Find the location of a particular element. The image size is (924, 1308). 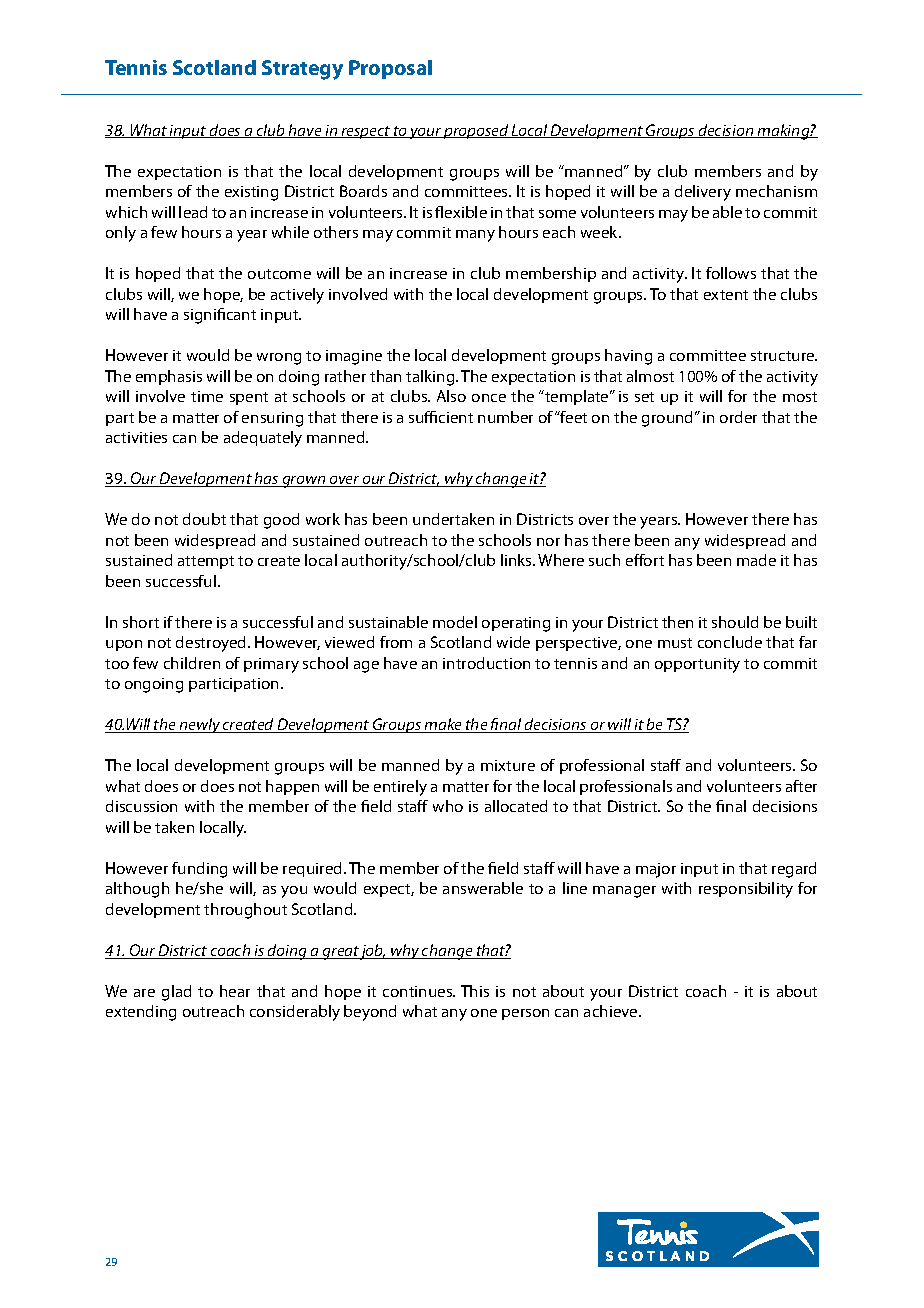

This is located at coordinates (475, 991).
